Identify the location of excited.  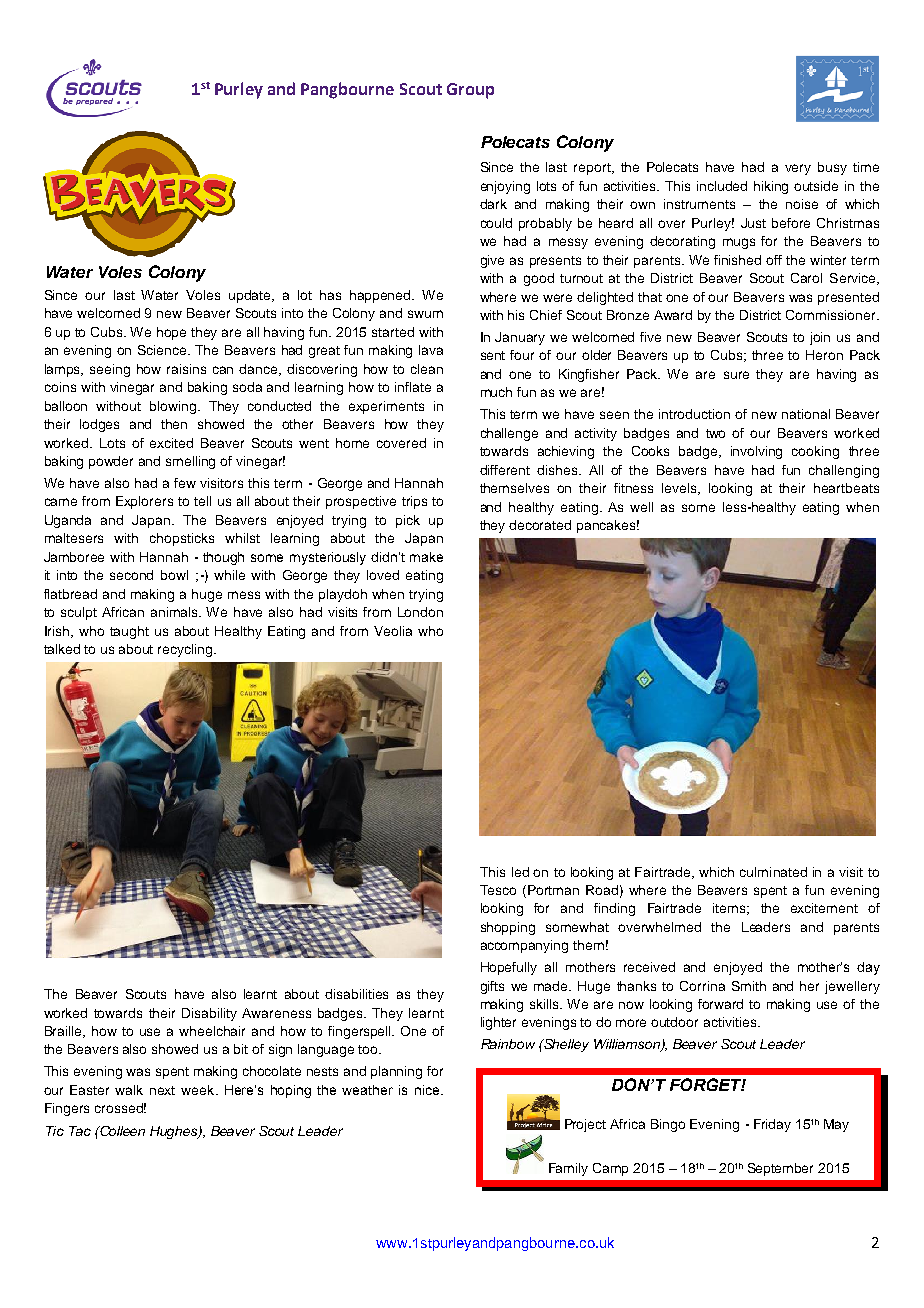
(171, 443).
